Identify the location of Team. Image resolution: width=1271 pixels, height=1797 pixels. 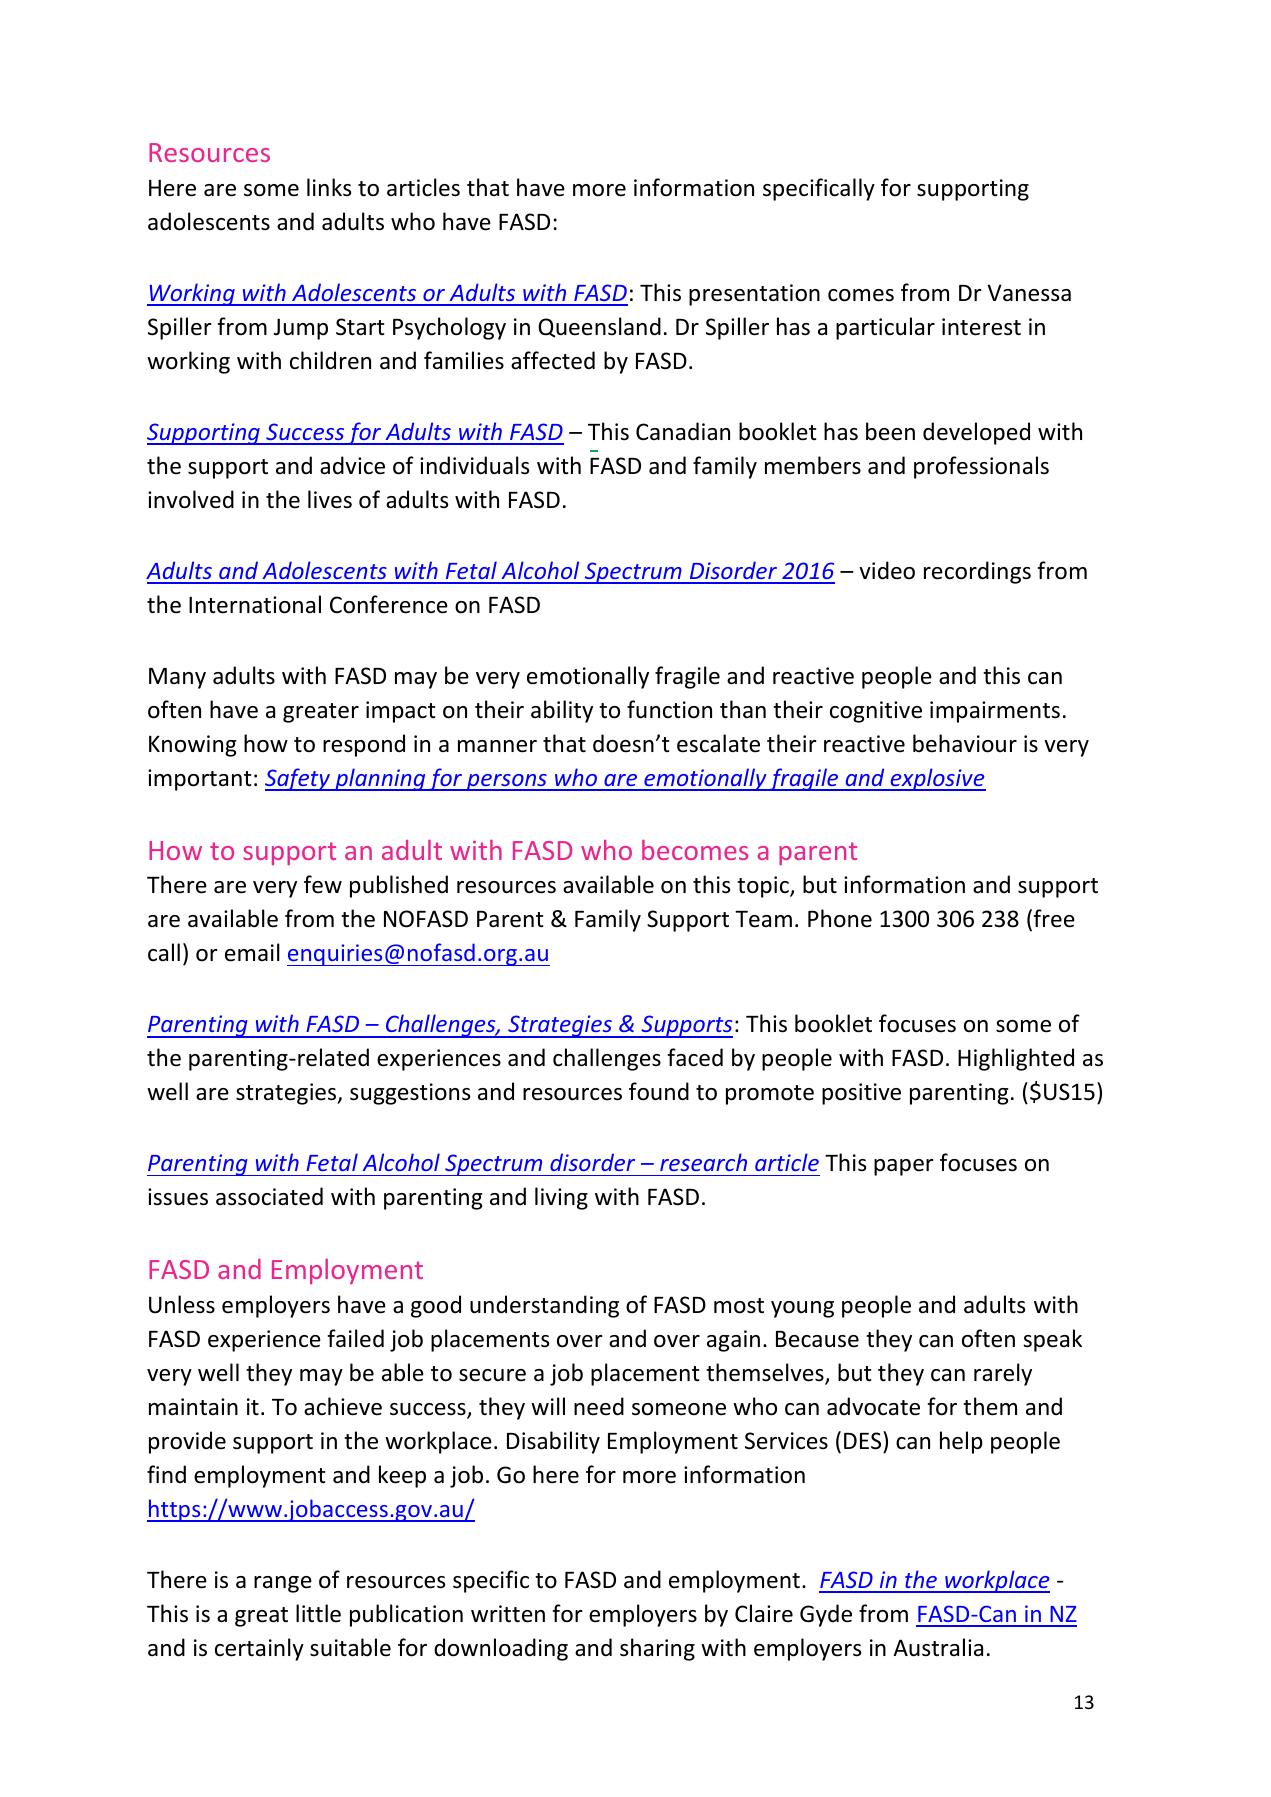
(763, 919).
